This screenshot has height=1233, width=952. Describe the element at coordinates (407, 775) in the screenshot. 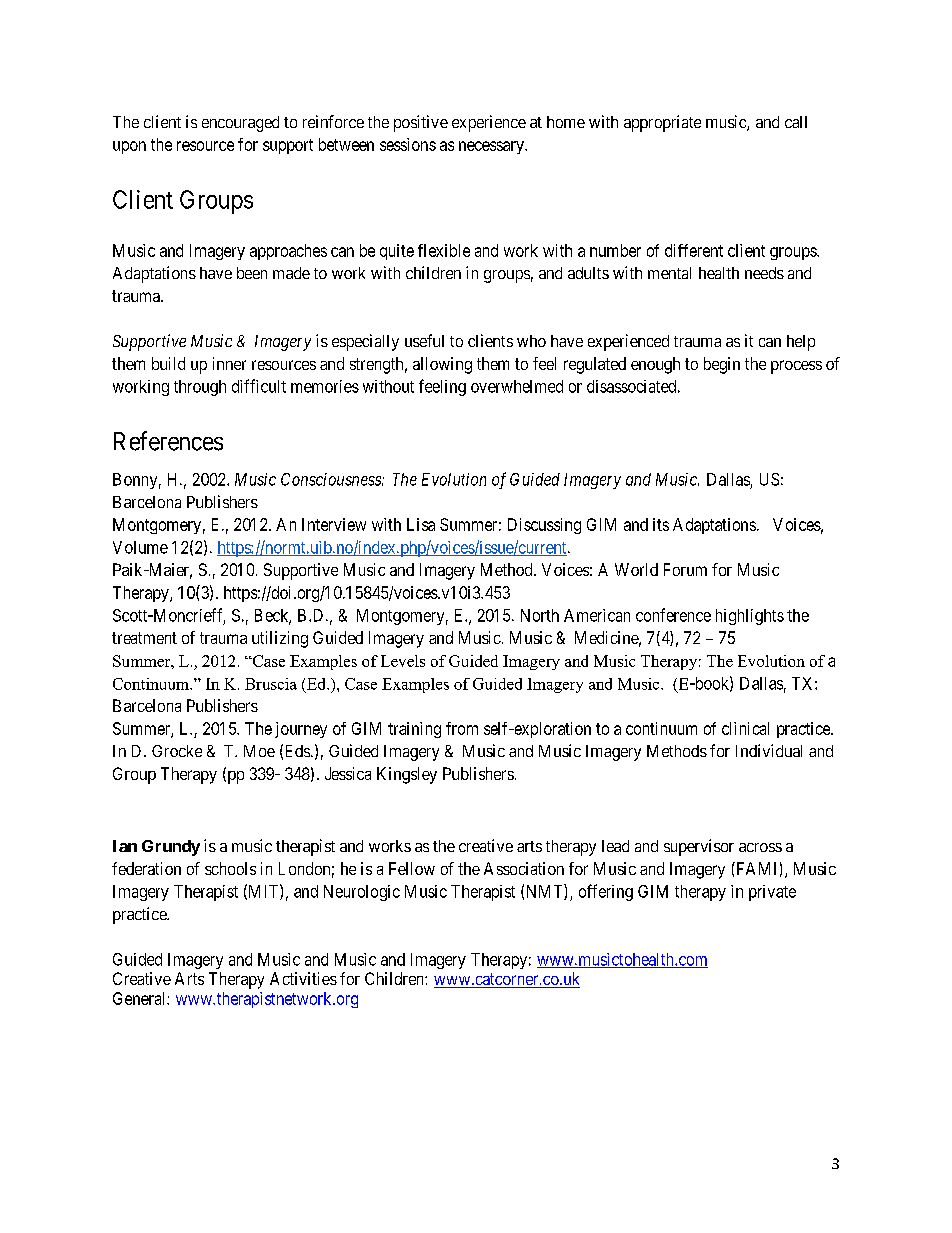

I see `Kingsley` at that location.
